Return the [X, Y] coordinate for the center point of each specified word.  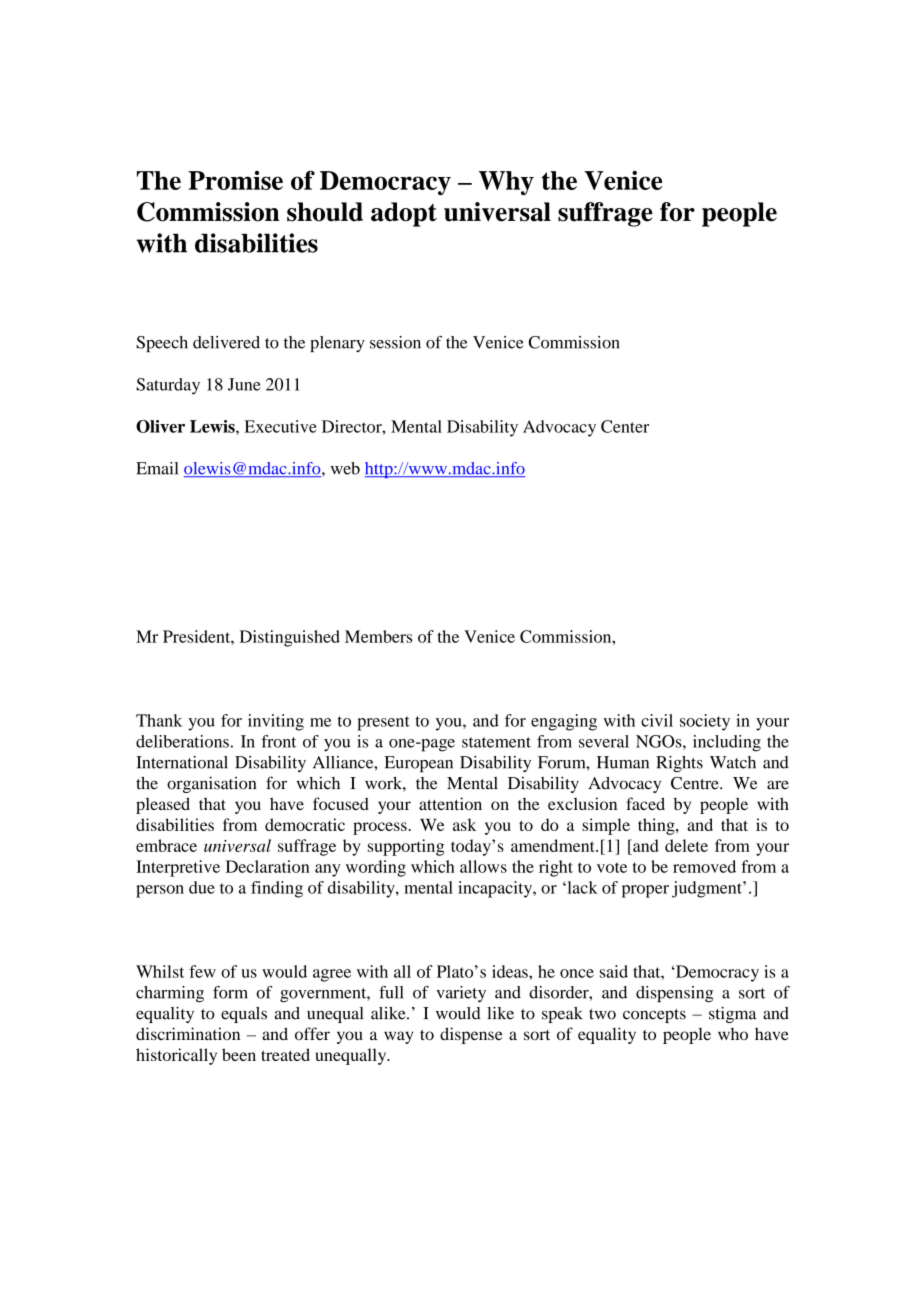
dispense [471, 1035]
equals [244, 1015]
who [733, 1034]
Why [506, 183]
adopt [404, 214]
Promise [235, 180]
